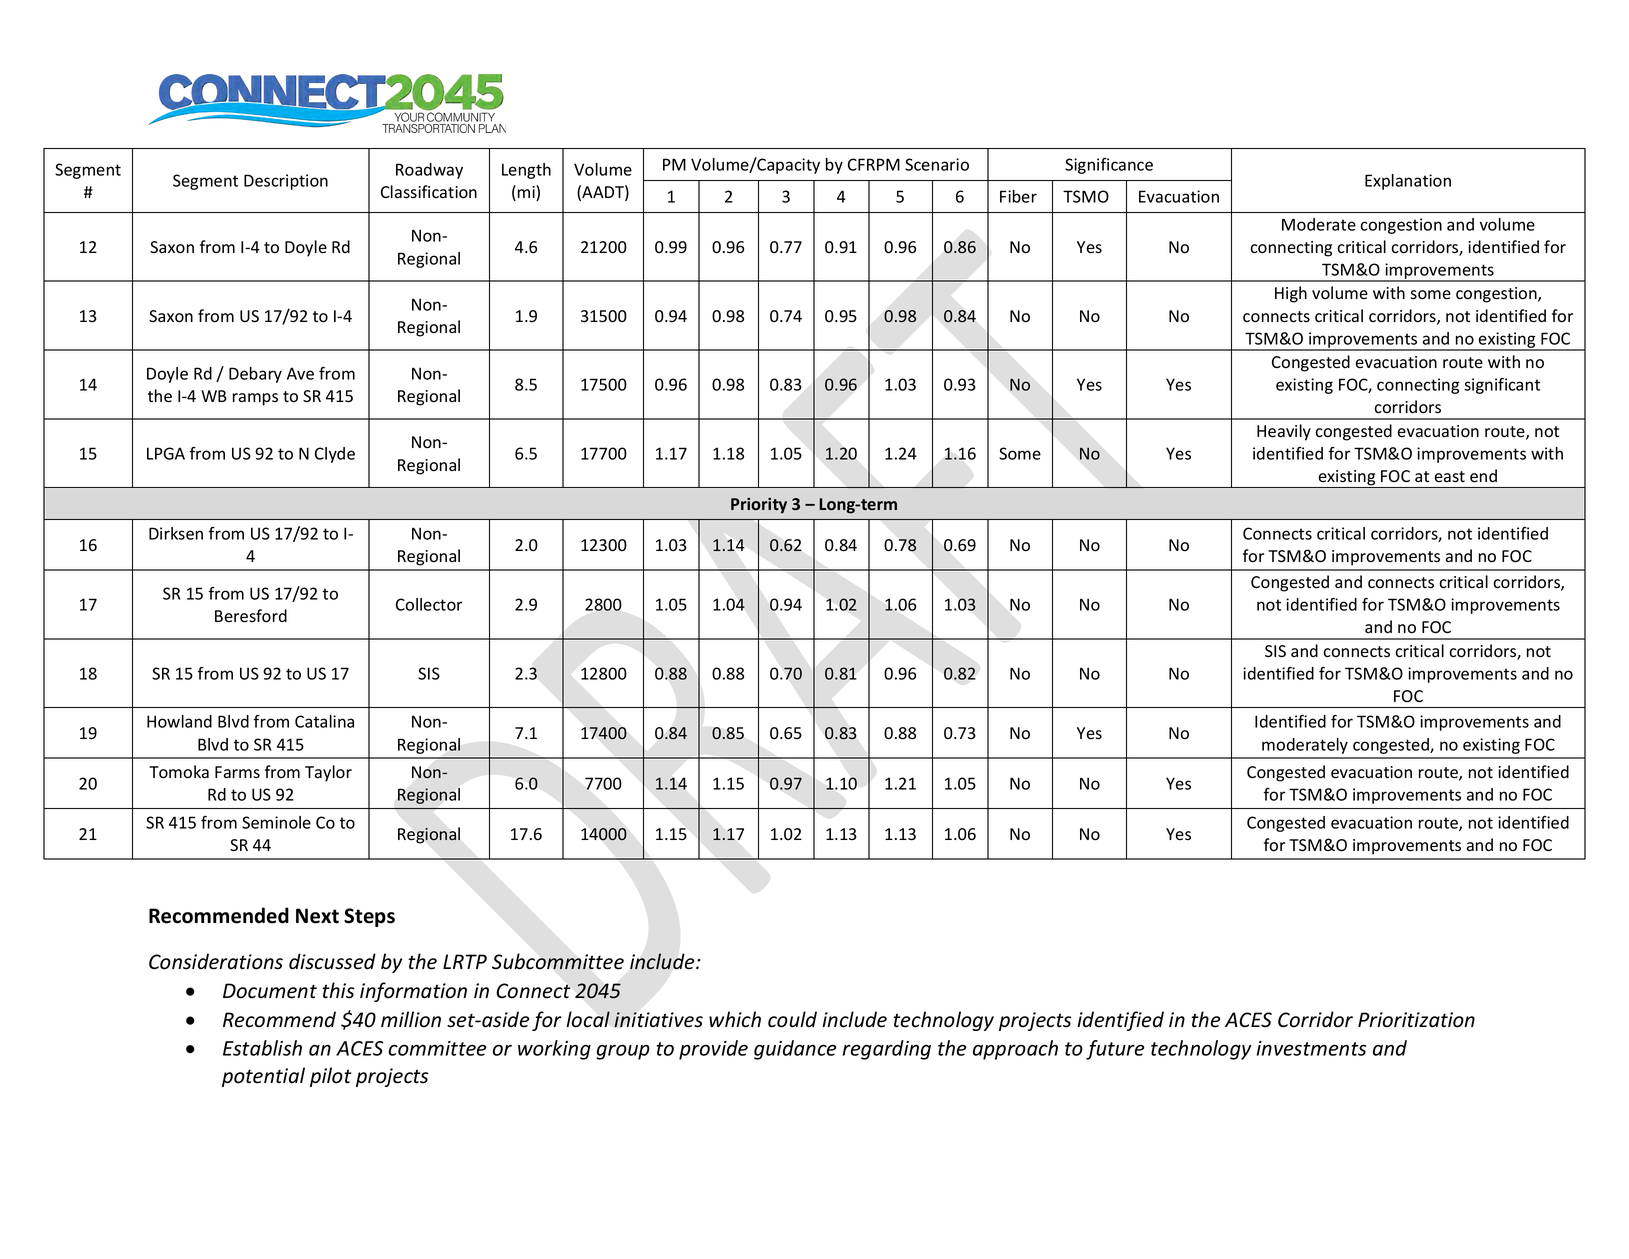 This screenshot has width=1629, height=1259. What do you see at coordinates (937, 164) in the screenshot?
I see `Scenario` at bounding box center [937, 164].
